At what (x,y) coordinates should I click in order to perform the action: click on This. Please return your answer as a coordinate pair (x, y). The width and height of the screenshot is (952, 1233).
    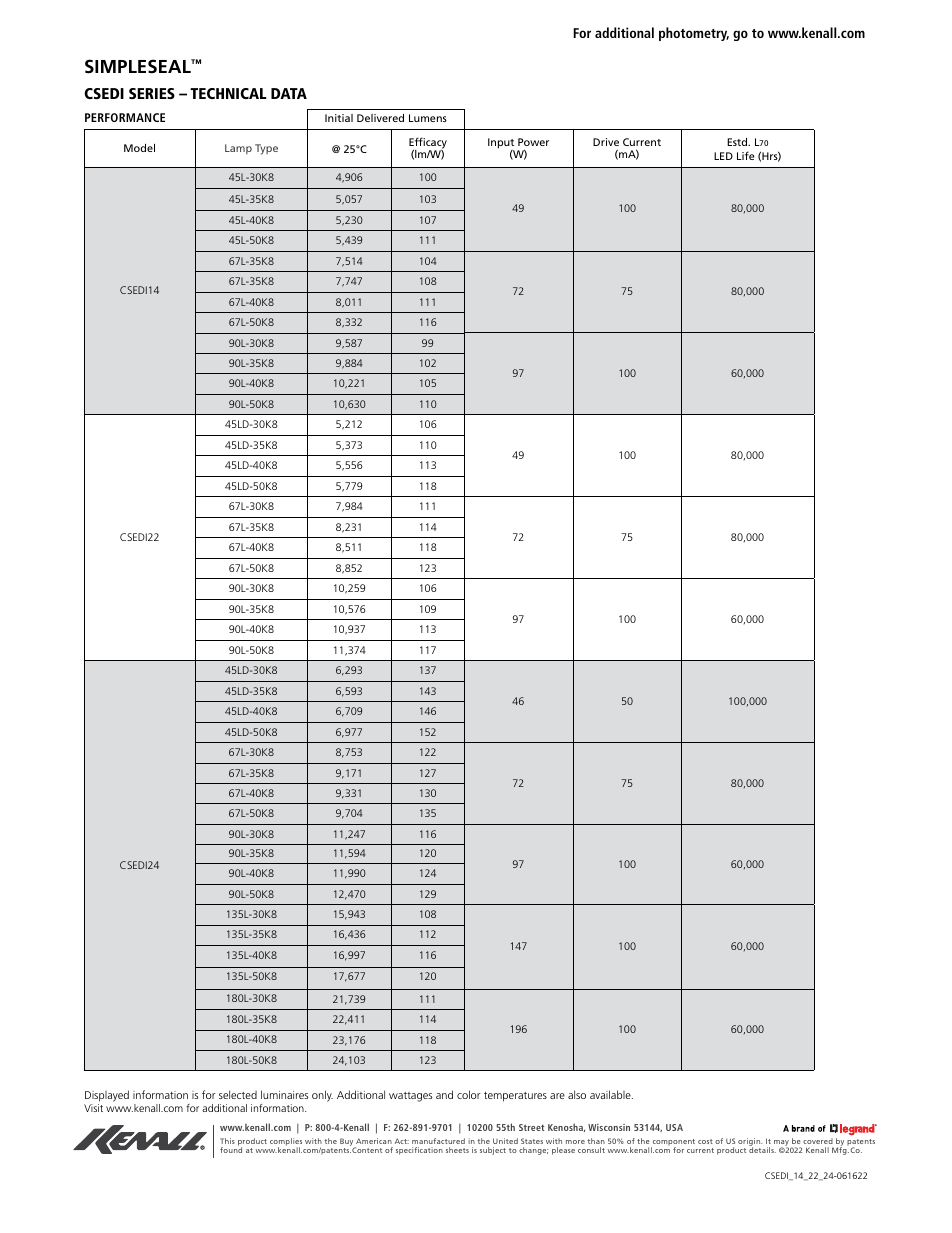
    Looking at the image, I should click on (227, 1141).
